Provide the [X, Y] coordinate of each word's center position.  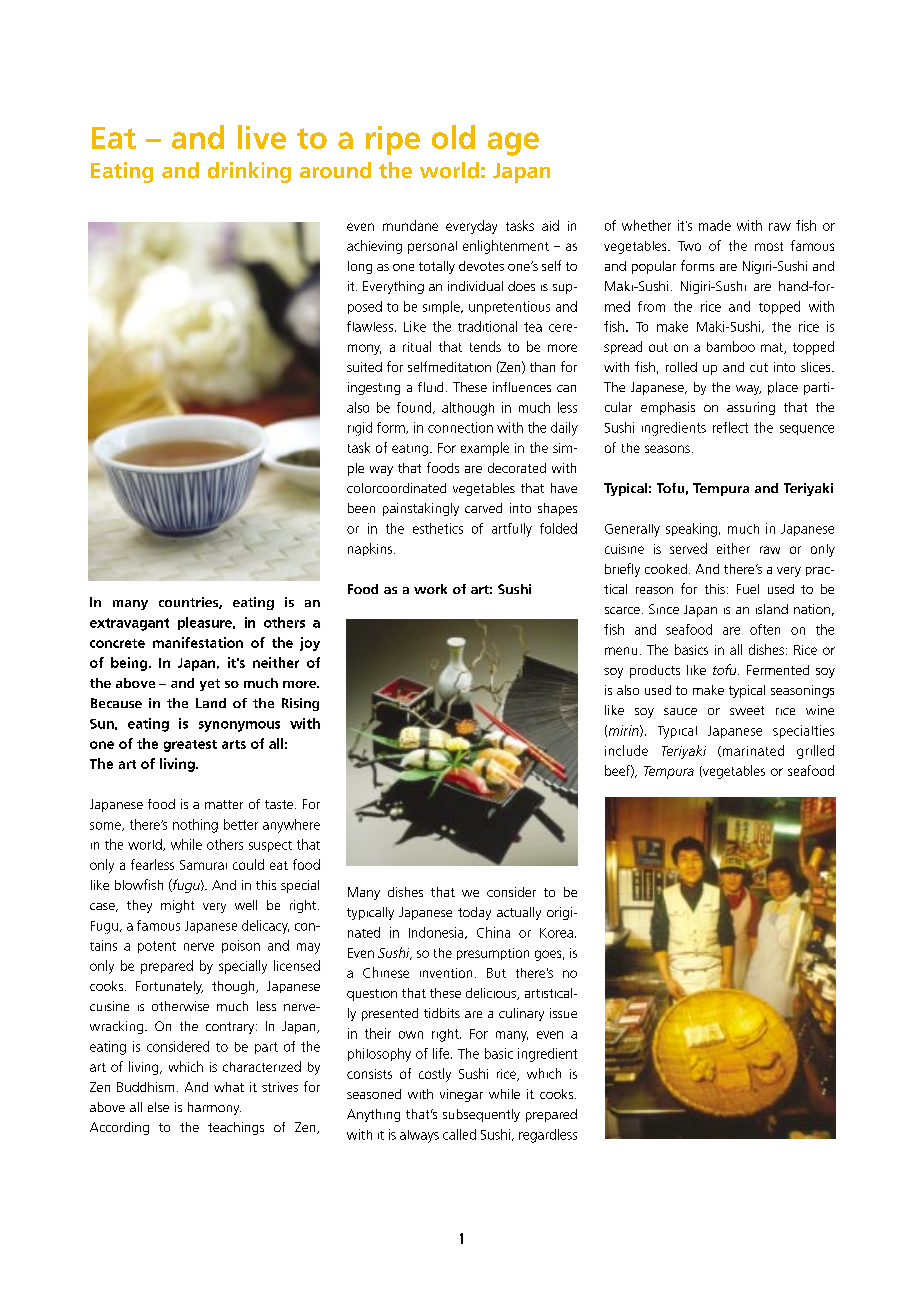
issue [563, 1013]
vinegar [461, 1095]
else [158, 1107]
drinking [249, 172]
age [513, 144]
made [715, 225]
